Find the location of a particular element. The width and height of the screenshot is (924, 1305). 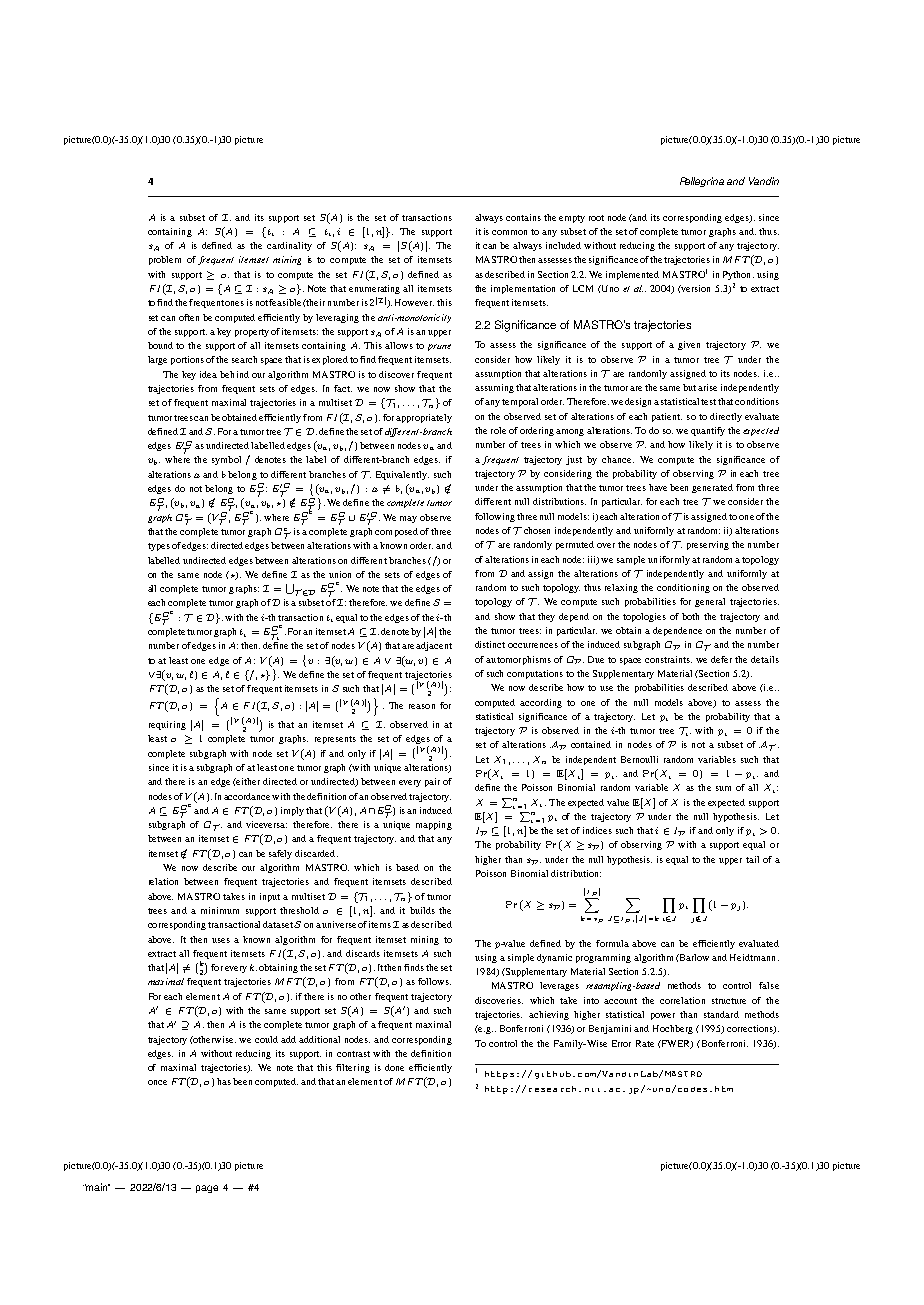

contains is located at coordinates (523, 217).
